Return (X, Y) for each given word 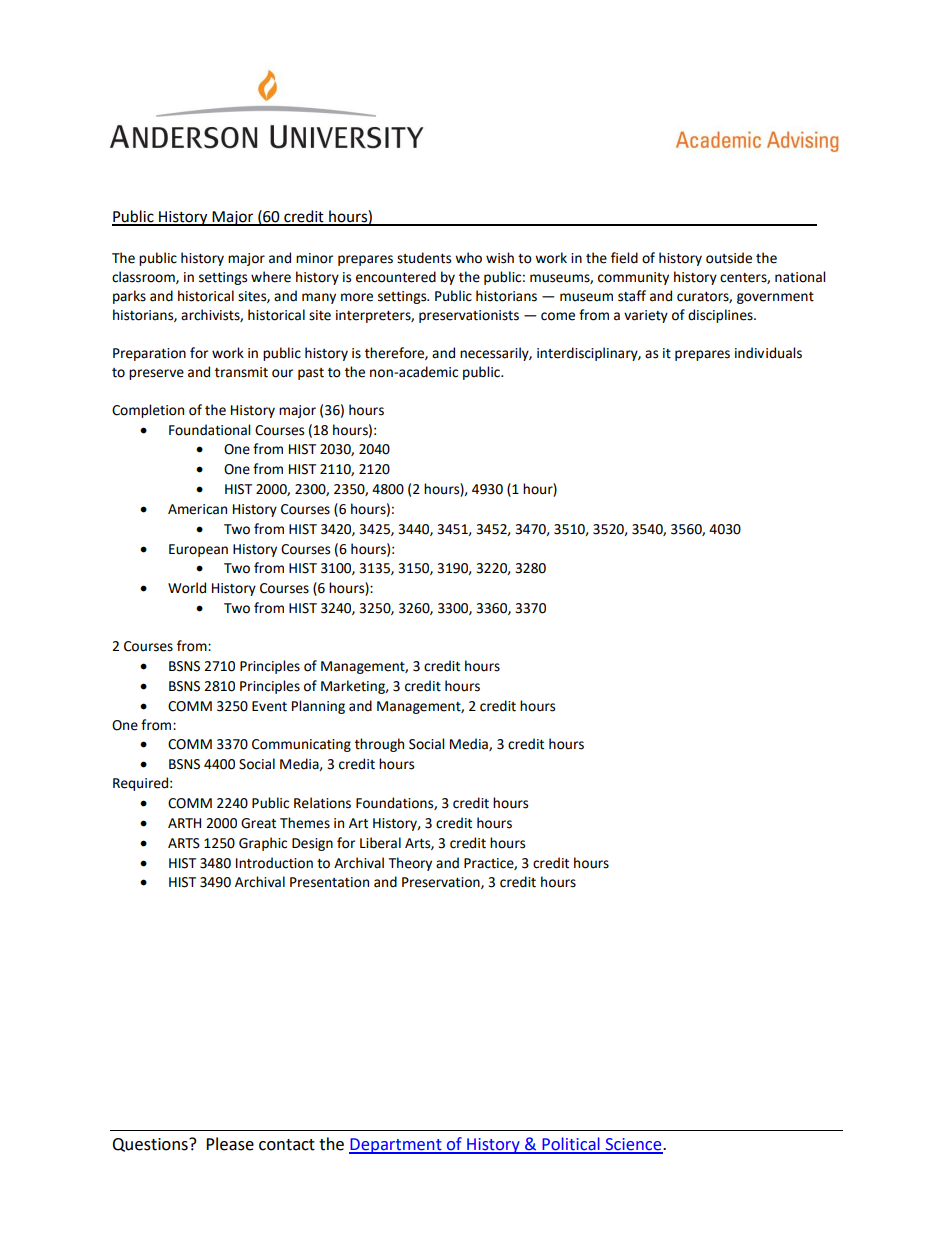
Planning (318, 707)
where (271, 277)
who (468, 258)
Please (230, 1144)
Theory (410, 864)
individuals (768, 353)
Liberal (380, 843)
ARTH (184, 823)
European (198, 550)
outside (729, 258)
